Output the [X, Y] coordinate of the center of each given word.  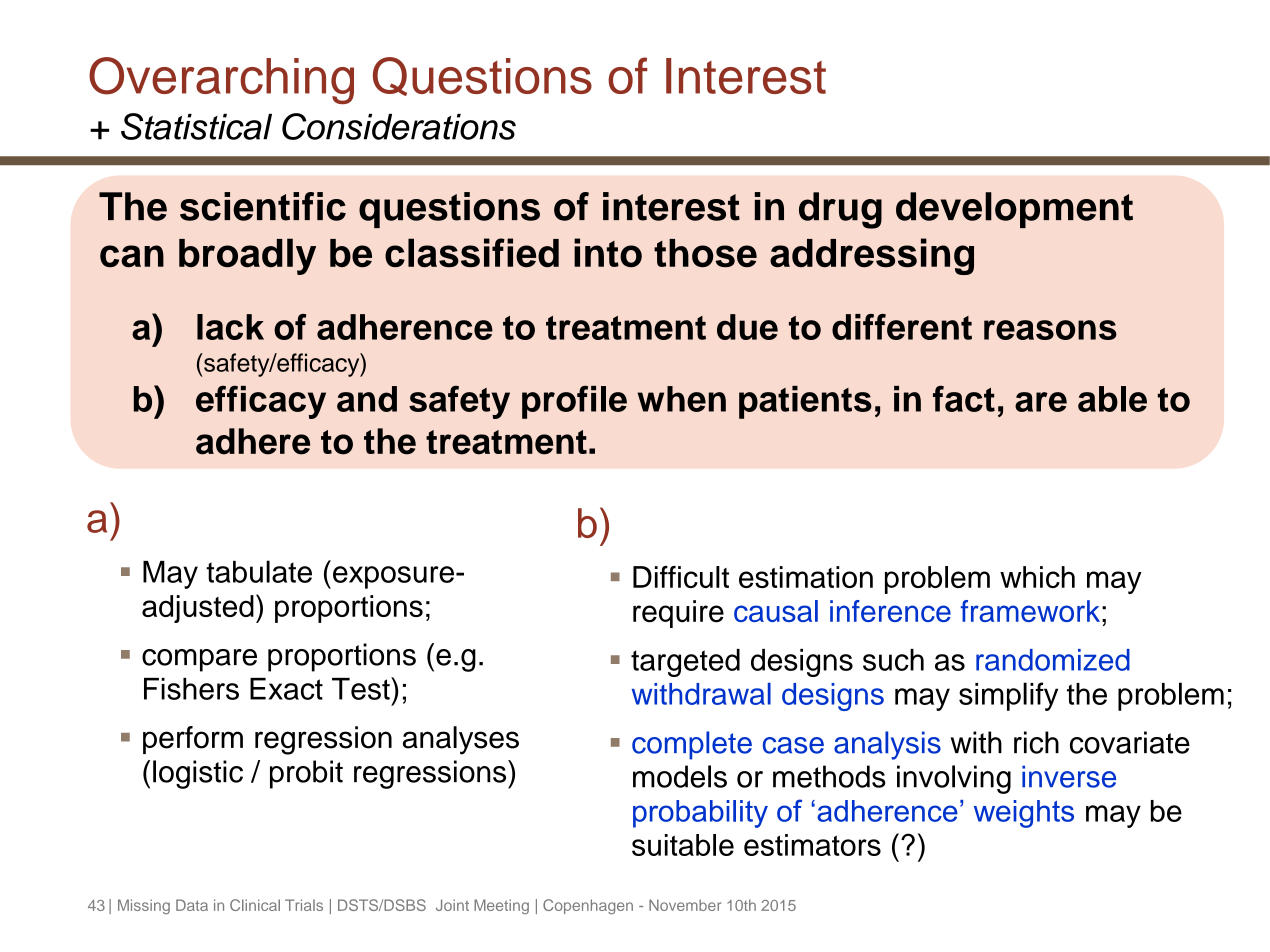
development [1014, 210]
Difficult [681, 577]
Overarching [221, 80]
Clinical [255, 905]
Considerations [399, 126]
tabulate [259, 571]
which [1037, 577]
